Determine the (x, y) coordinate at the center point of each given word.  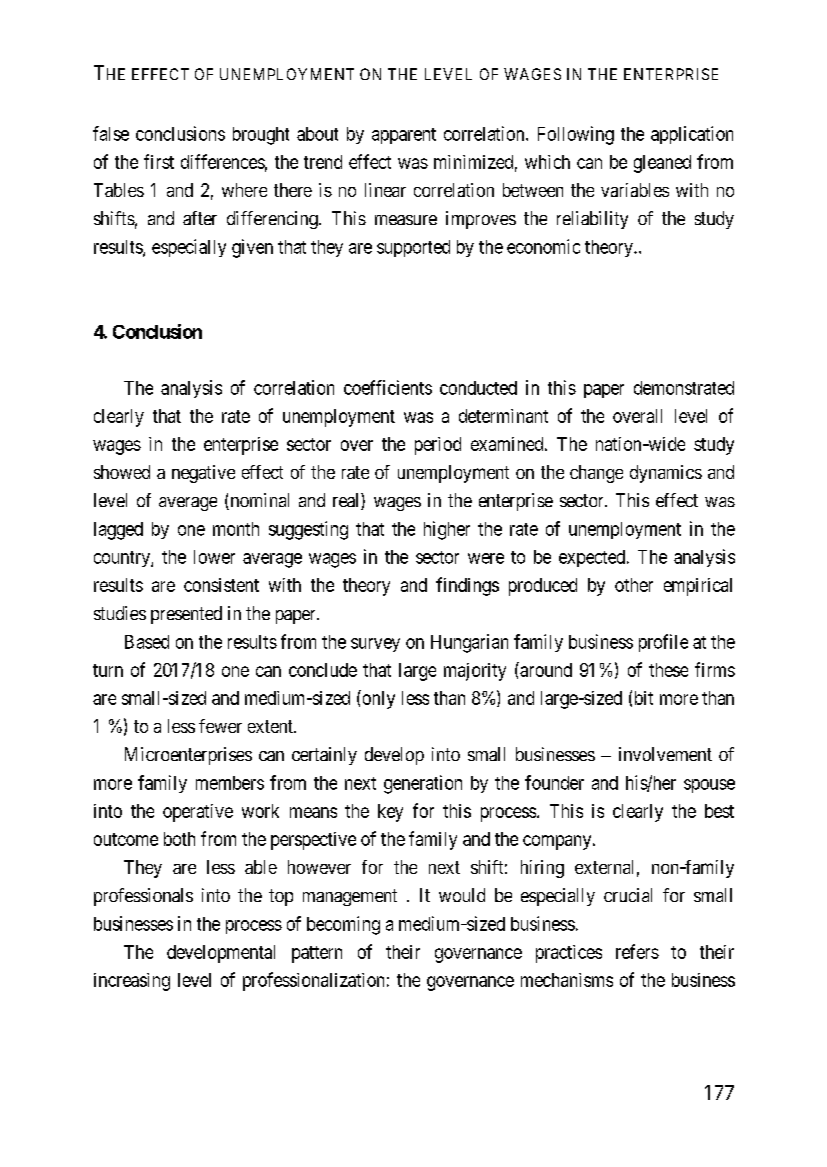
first (159, 161)
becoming (343, 925)
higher (447, 530)
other (634, 585)
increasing (132, 982)
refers (637, 951)
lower (214, 557)
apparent (404, 136)
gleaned (662, 164)
